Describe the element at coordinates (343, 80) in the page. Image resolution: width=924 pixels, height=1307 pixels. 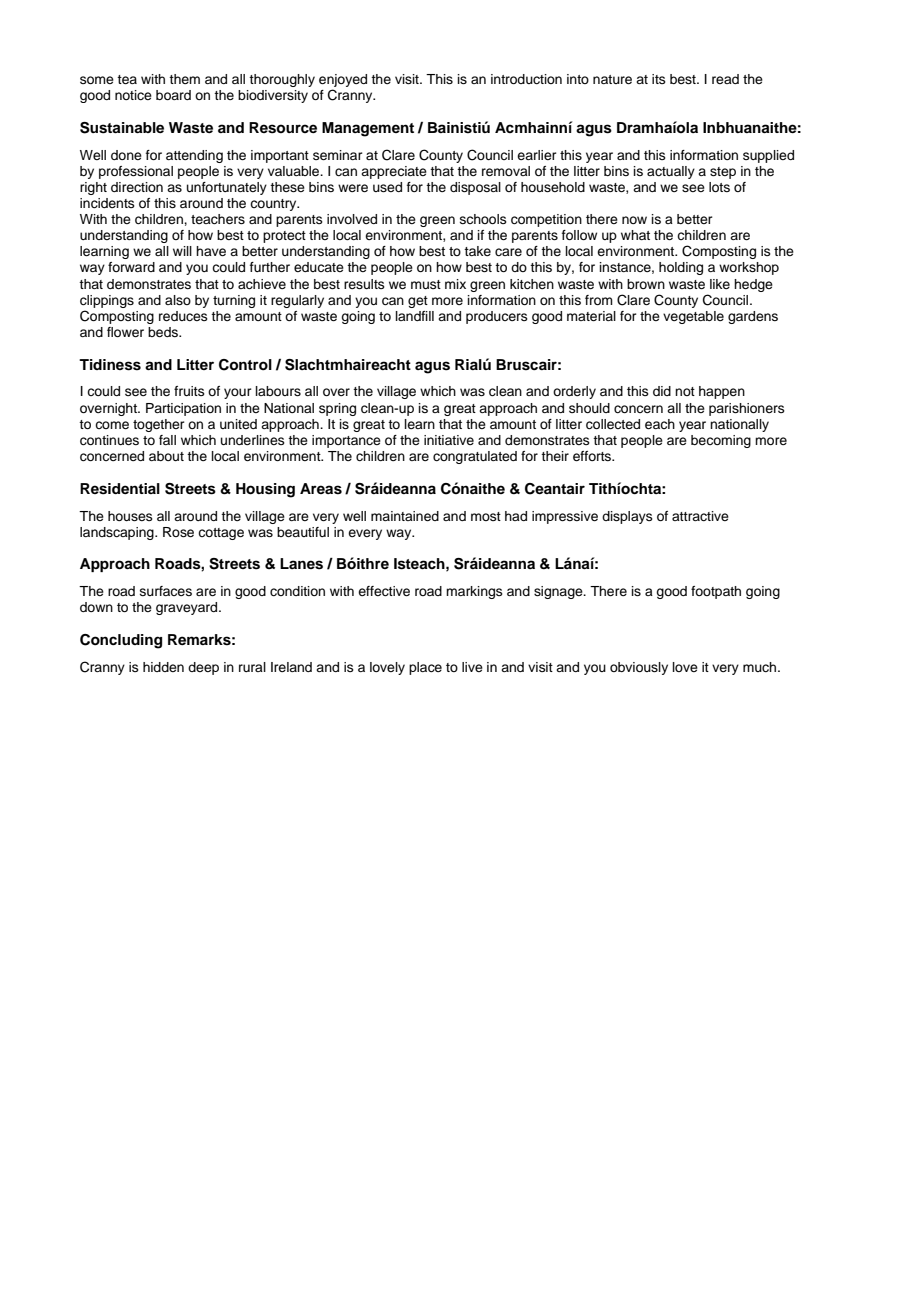
I see `enjoyed` at that location.
